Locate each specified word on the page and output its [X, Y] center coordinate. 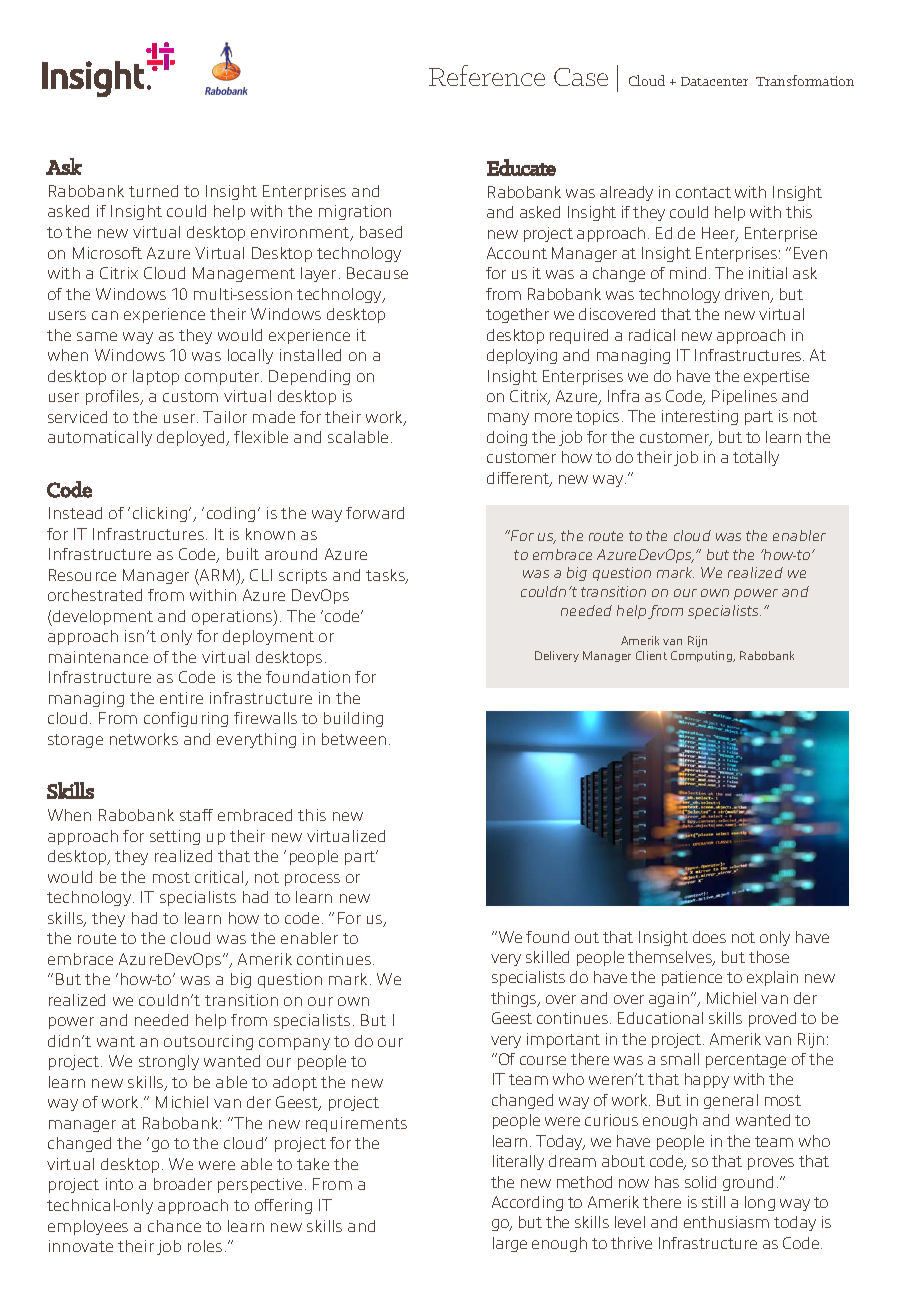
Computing [703, 656]
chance [174, 1226]
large [510, 1244]
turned [153, 191]
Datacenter [714, 81]
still [713, 1202]
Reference [487, 75]
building [353, 719]
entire [181, 698]
